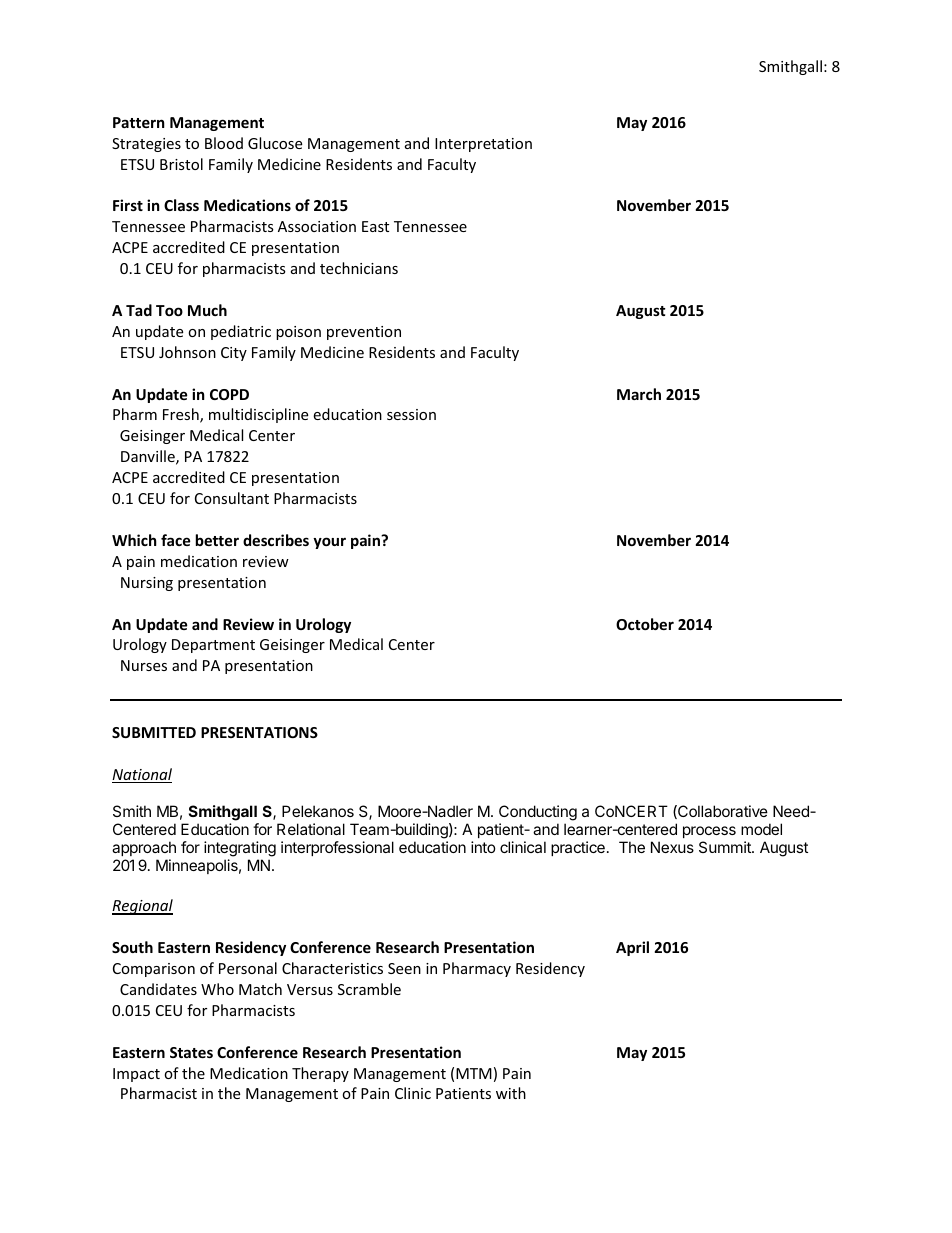 The height and width of the page is (1233, 952). I want to click on Blood, so click(224, 143).
